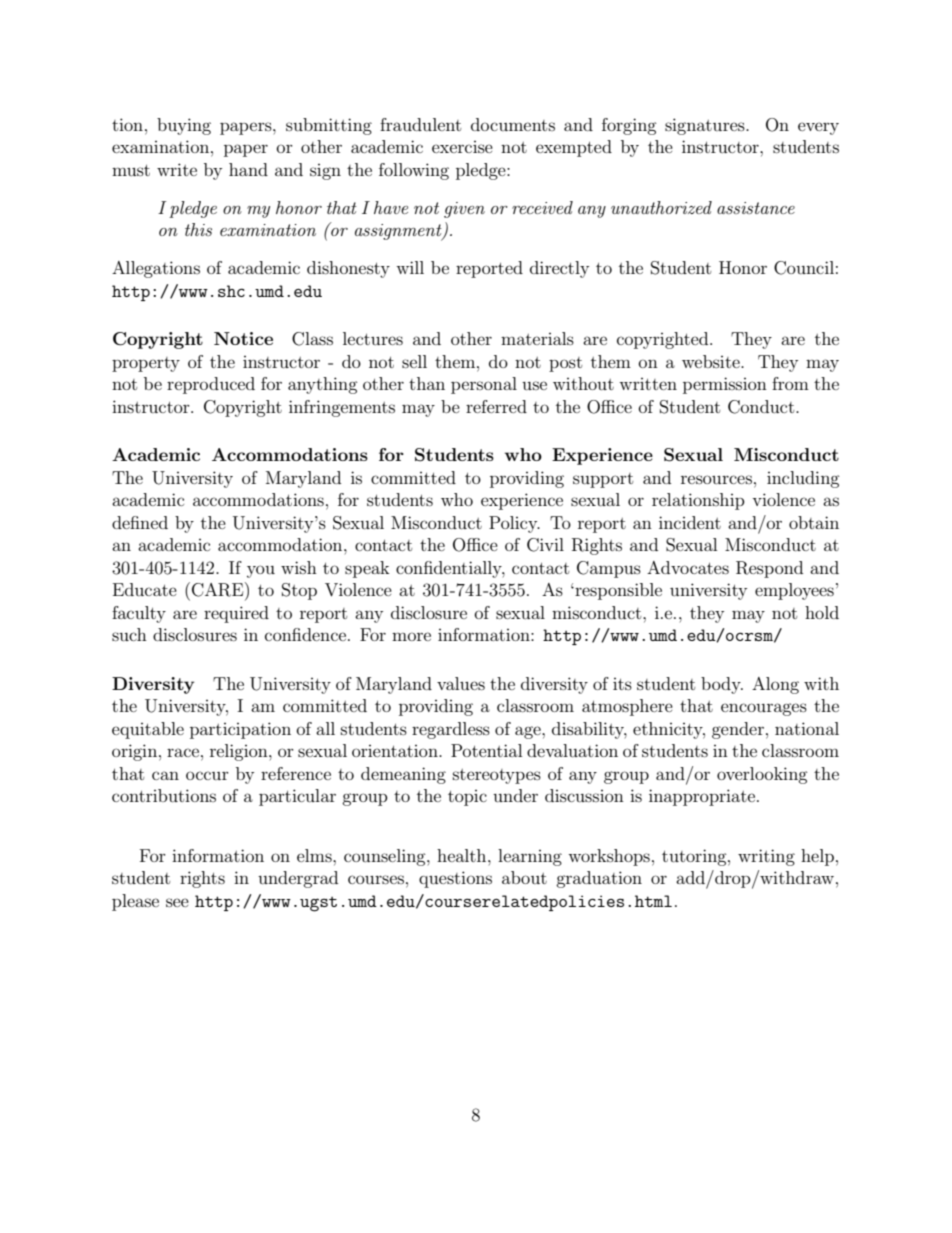 The width and height of the screenshot is (952, 1233). What do you see at coordinates (766, 857) in the screenshot?
I see `writing` at bounding box center [766, 857].
